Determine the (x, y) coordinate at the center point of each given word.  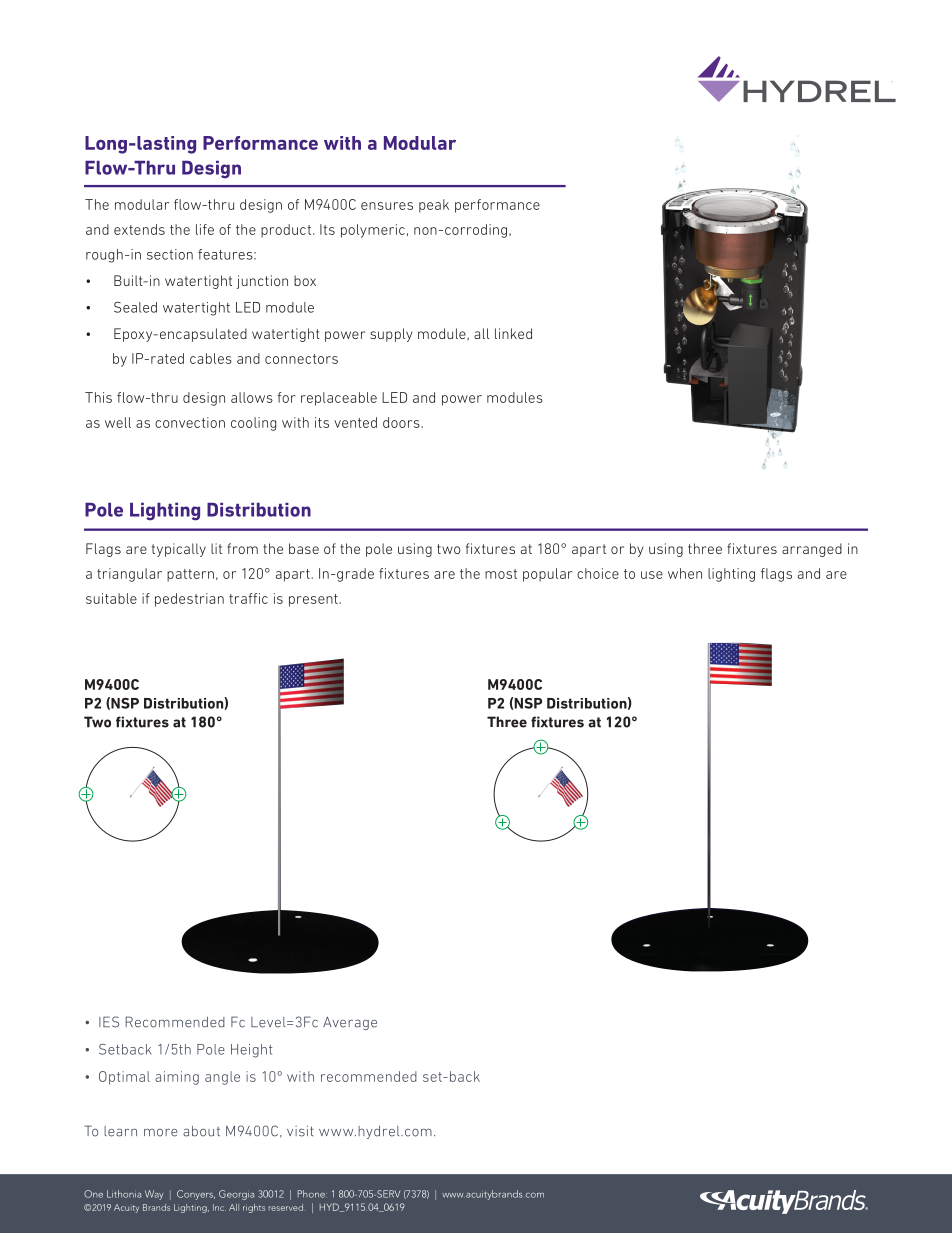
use (652, 575)
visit (300, 1131)
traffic (248, 598)
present (314, 600)
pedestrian (189, 600)
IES (109, 1022)
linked (513, 333)
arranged (812, 550)
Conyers (196, 1195)
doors (402, 422)
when (685, 573)
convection (190, 422)
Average (350, 1023)
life (205, 229)
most (501, 574)
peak (434, 206)
